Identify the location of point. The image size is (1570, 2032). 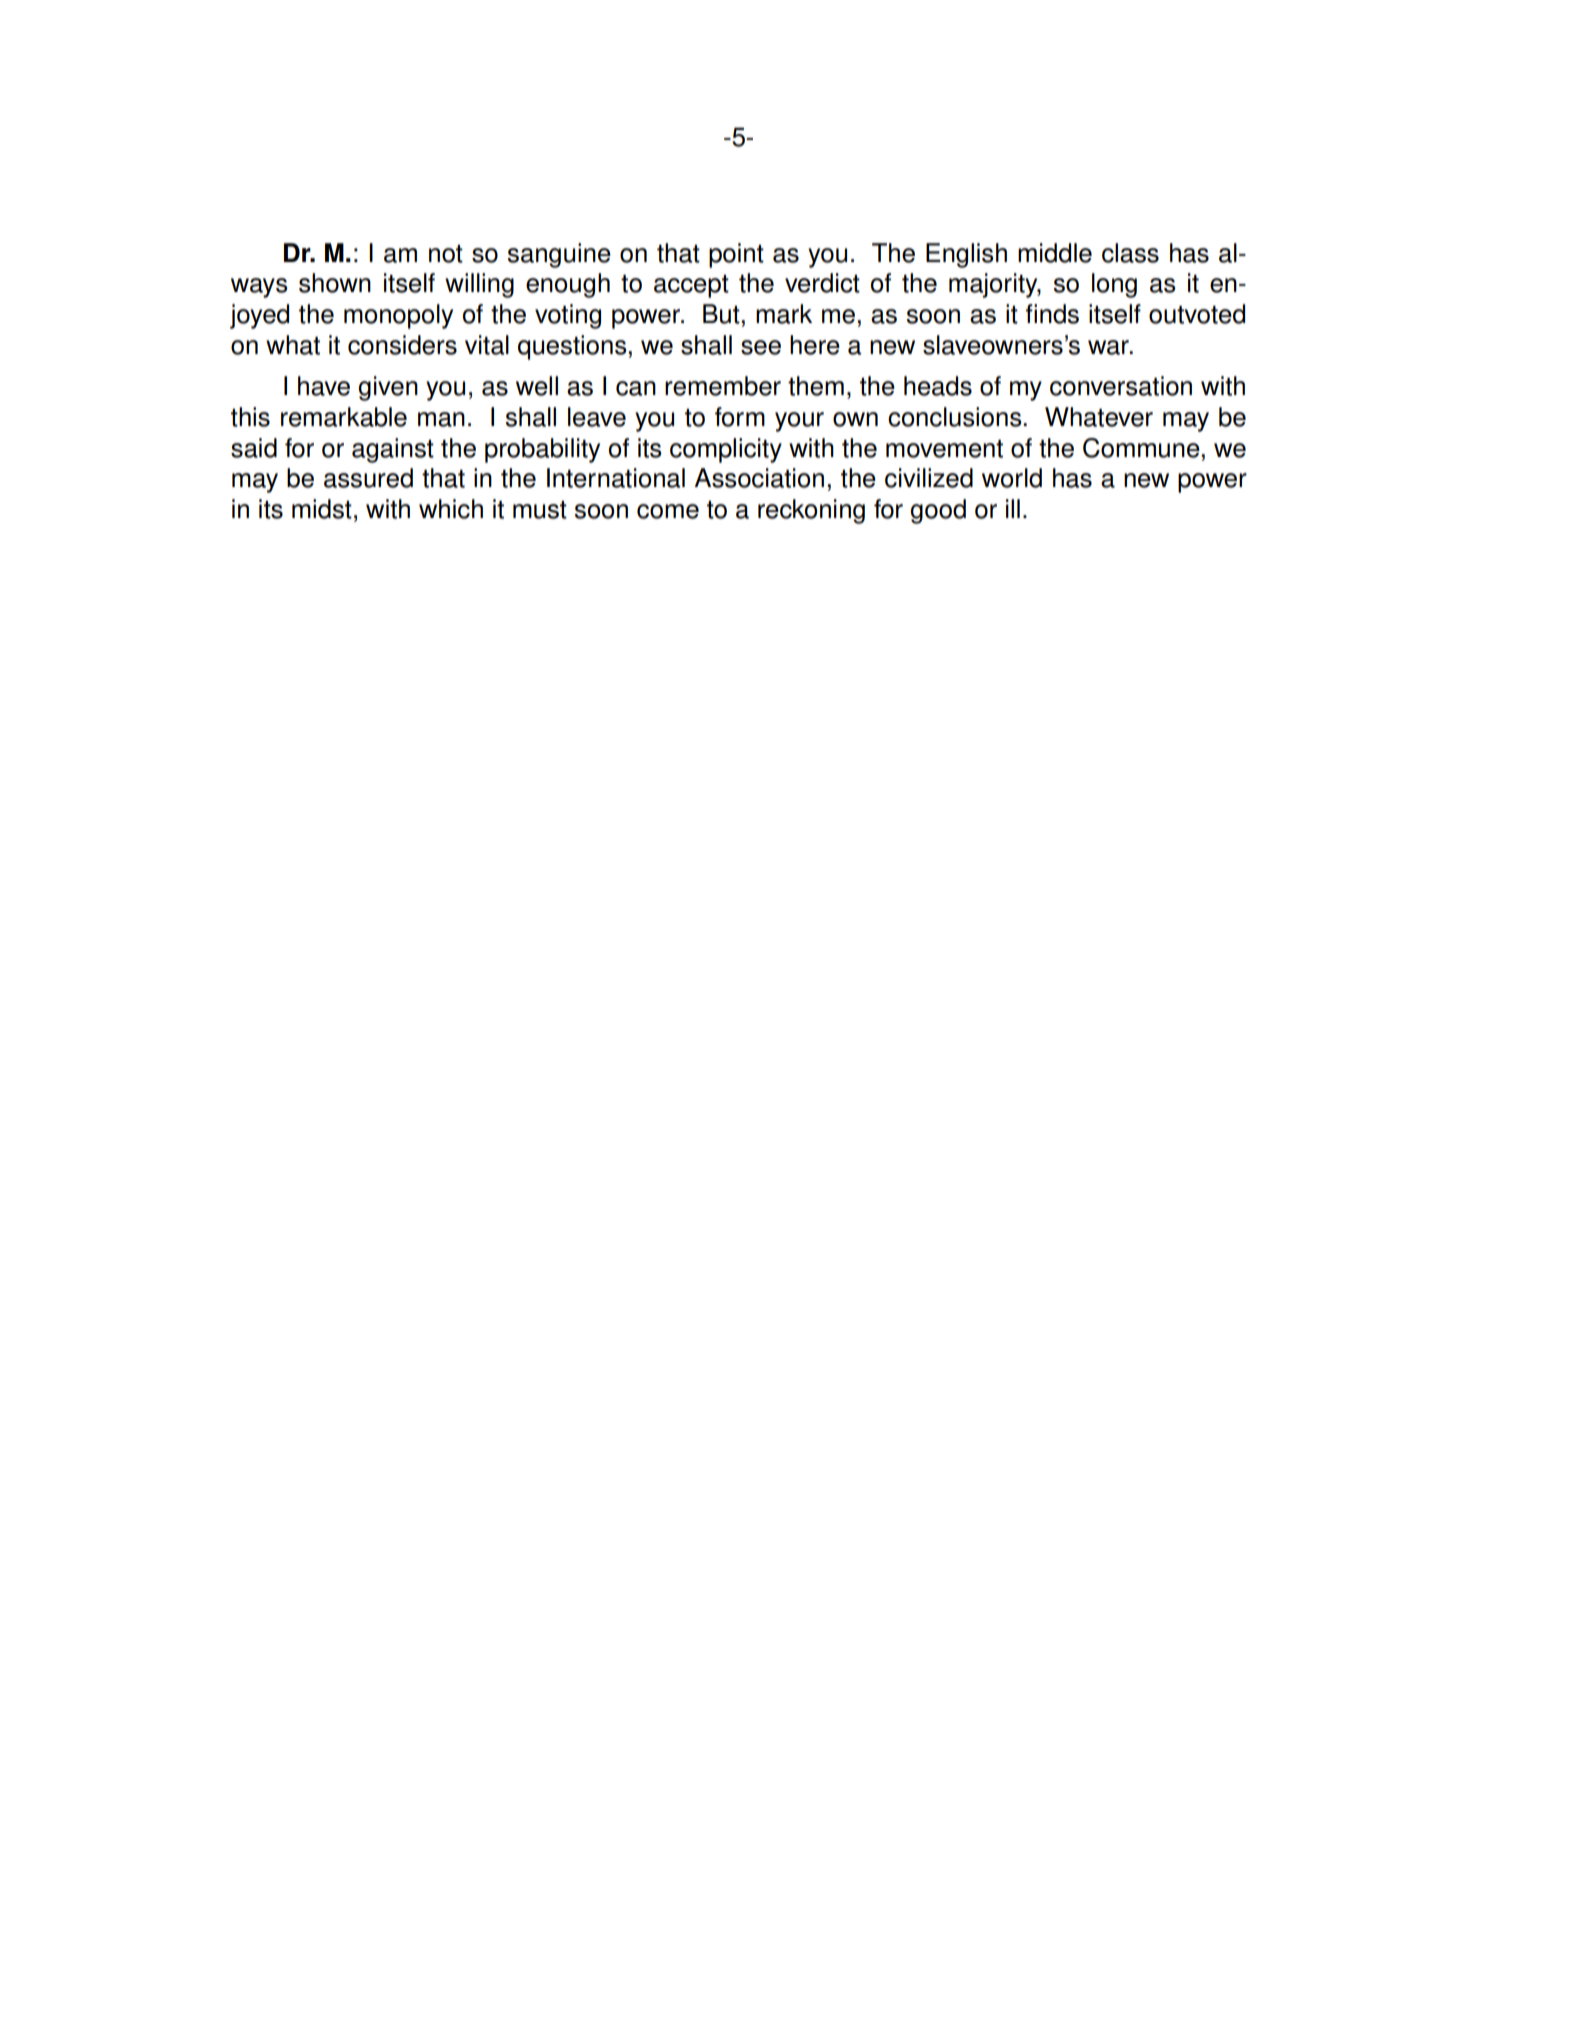
(736, 255).
